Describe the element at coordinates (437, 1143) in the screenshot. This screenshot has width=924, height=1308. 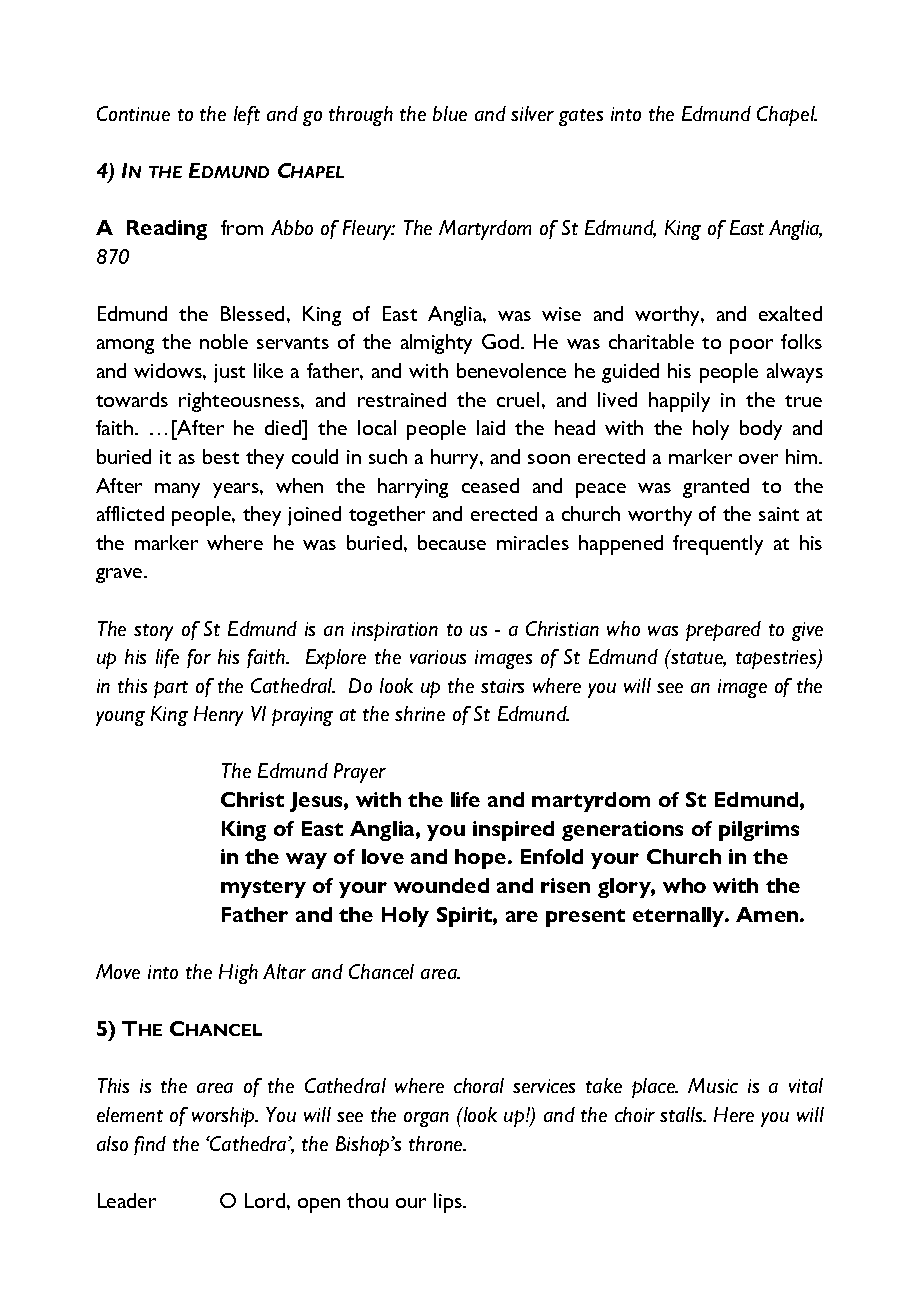
I see `throne` at that location.
